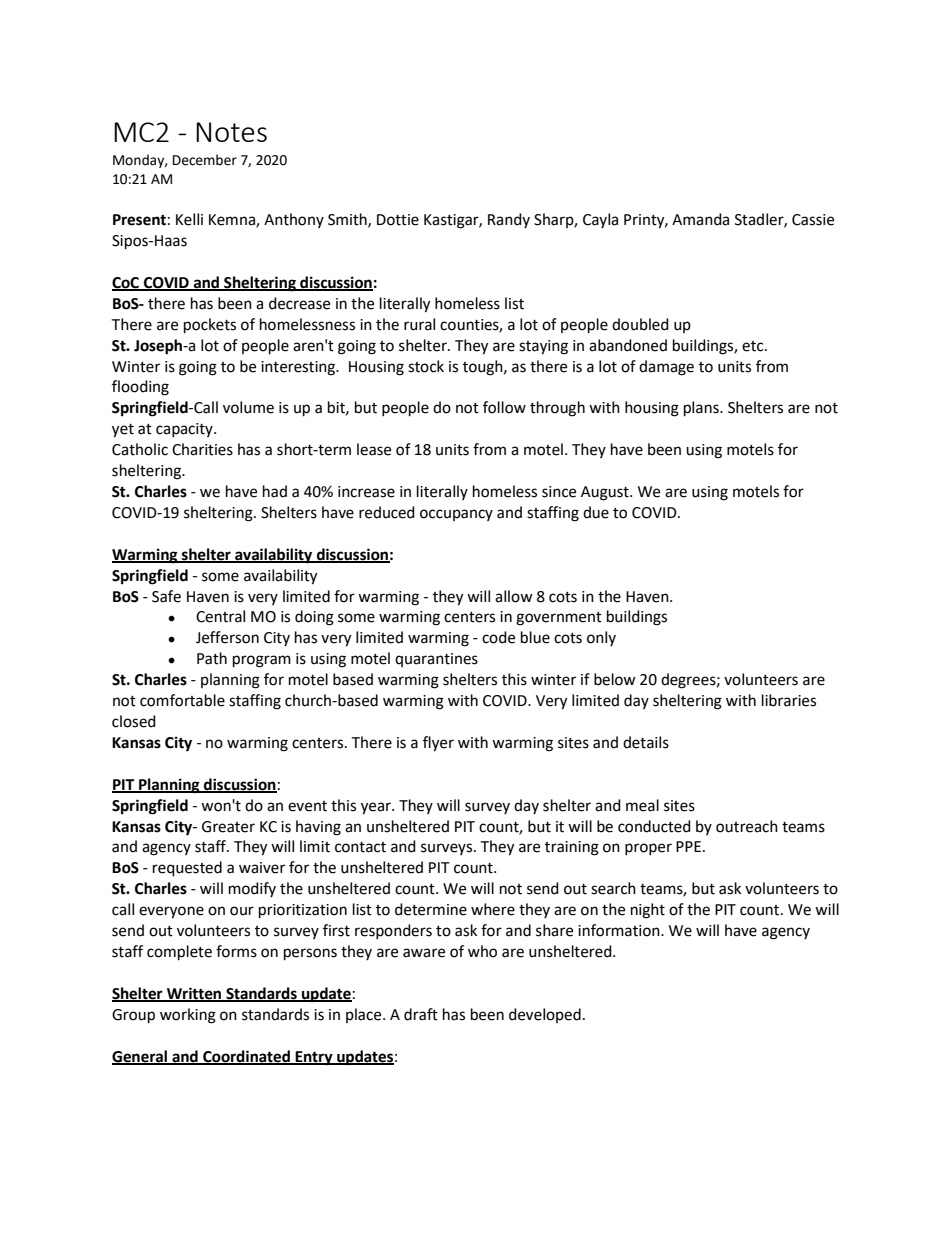 The image size is (952, 1233). Describe the element at coordinates (601, 638) in the image. I see `only` at that location.
